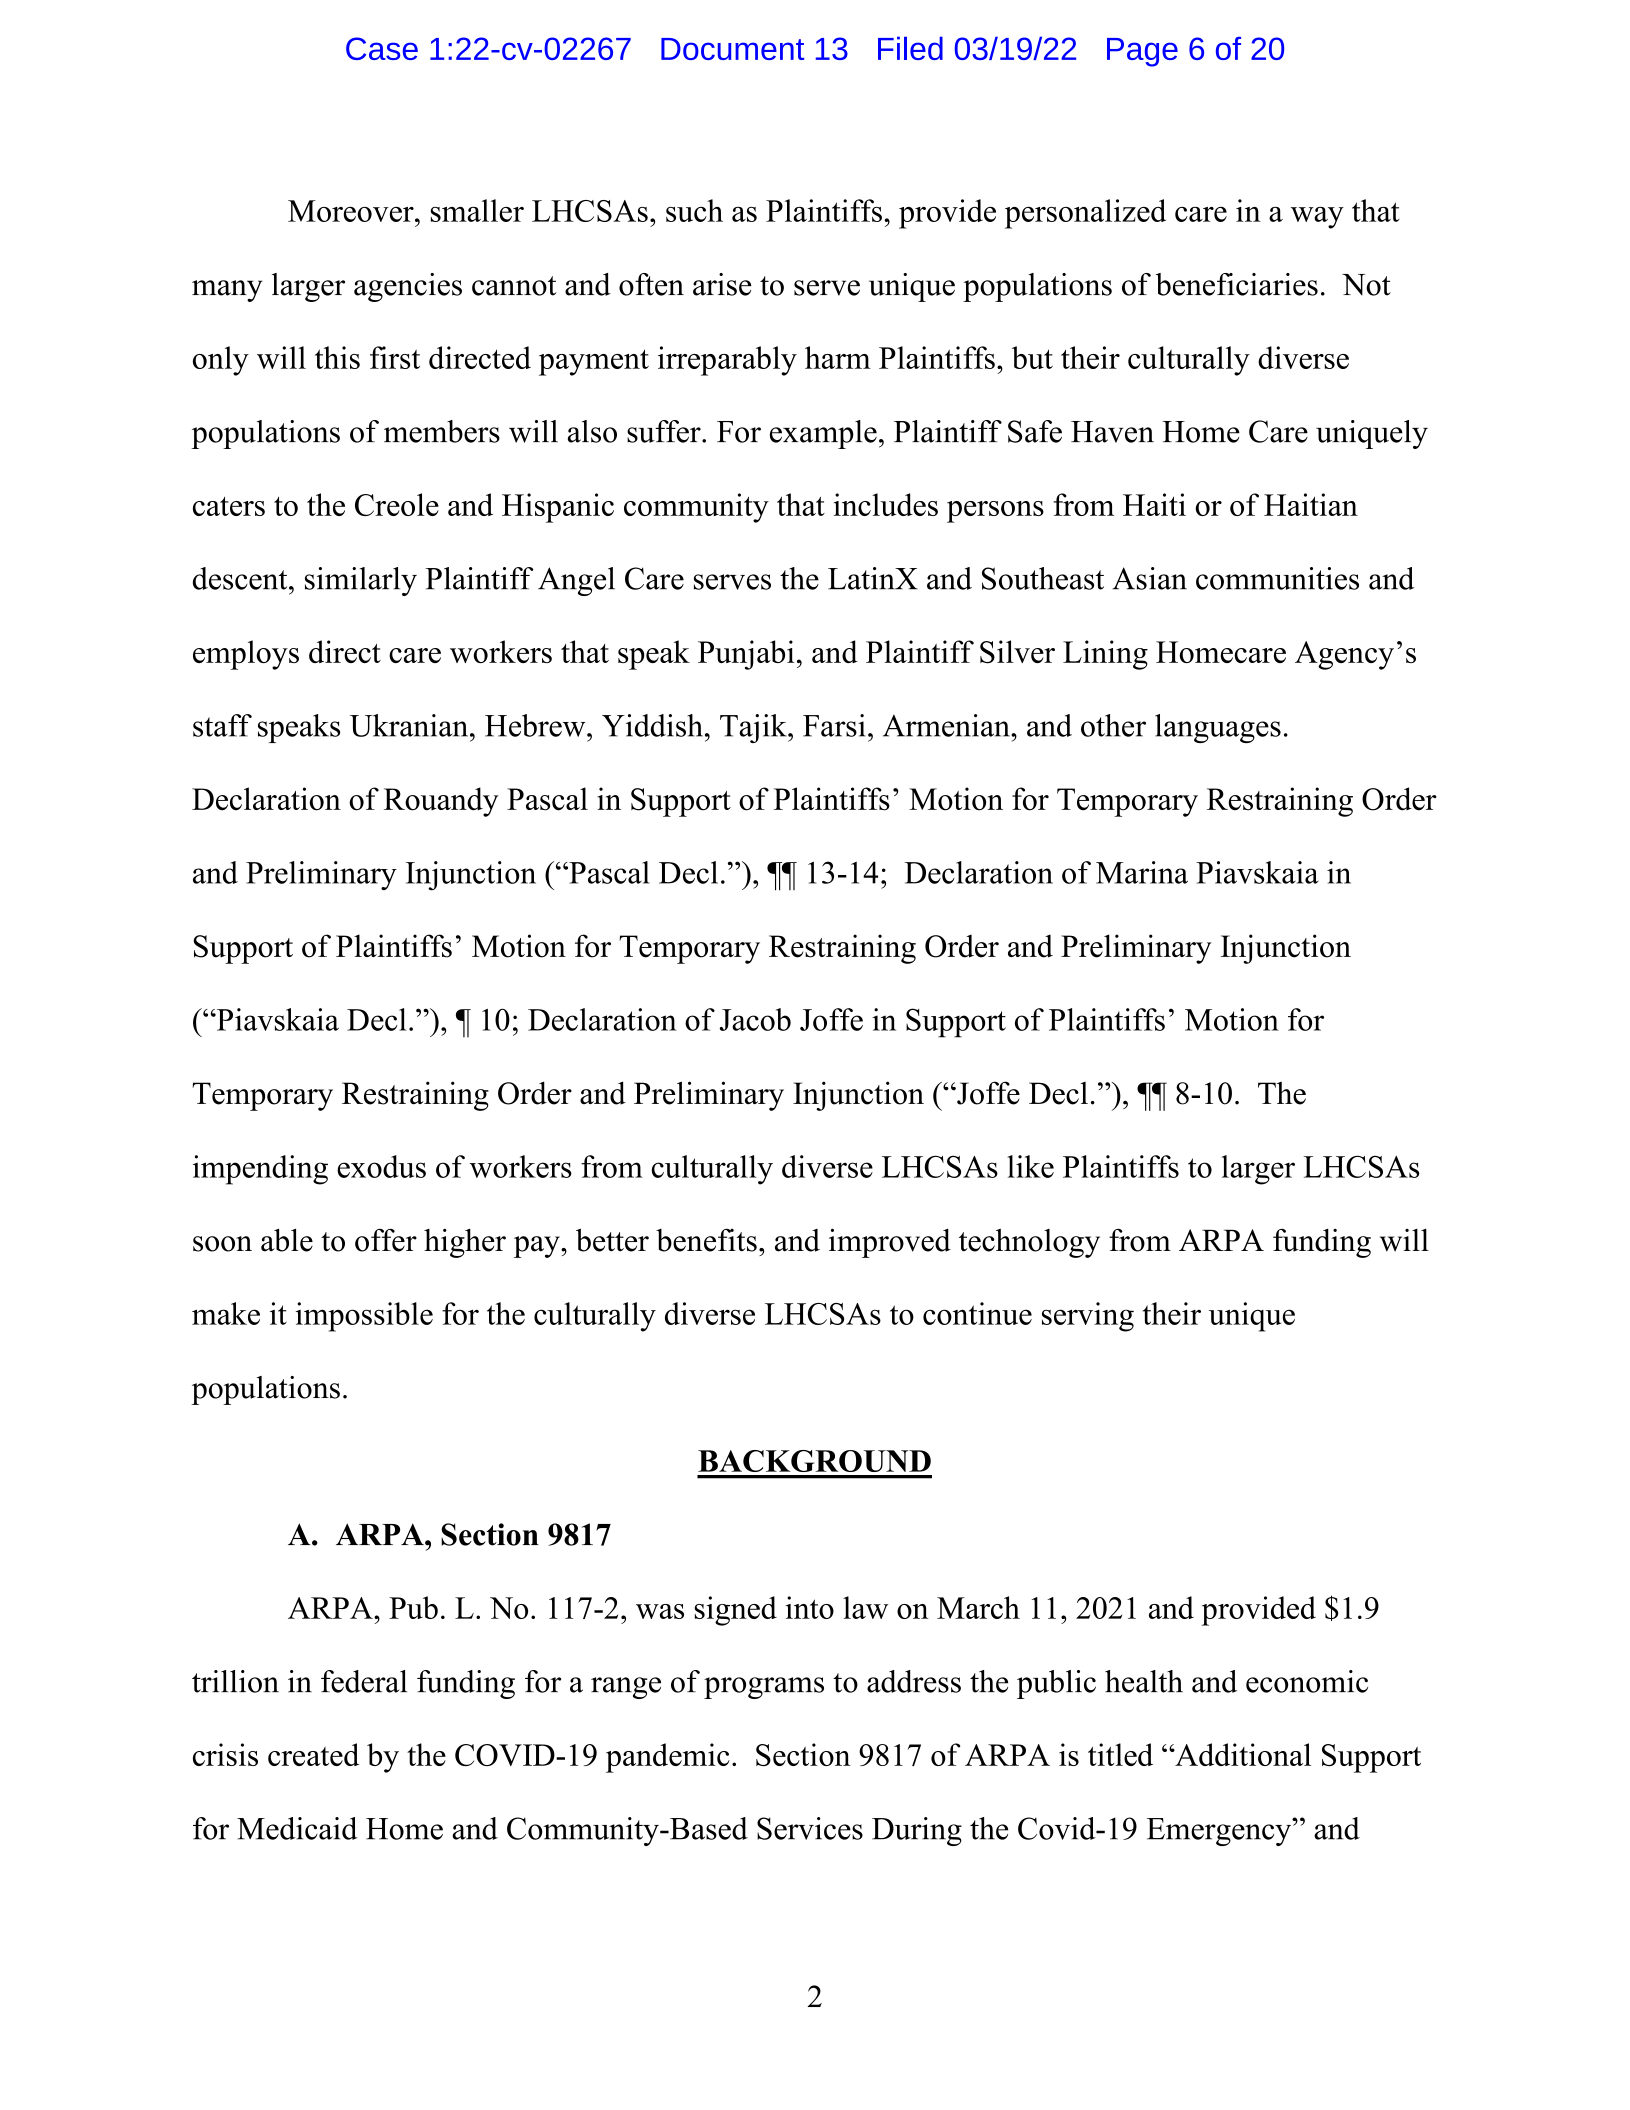  What do you see at coordinates (755, 1019) in the document?
I see `Jacob` at bounding box center [755, 1019].
